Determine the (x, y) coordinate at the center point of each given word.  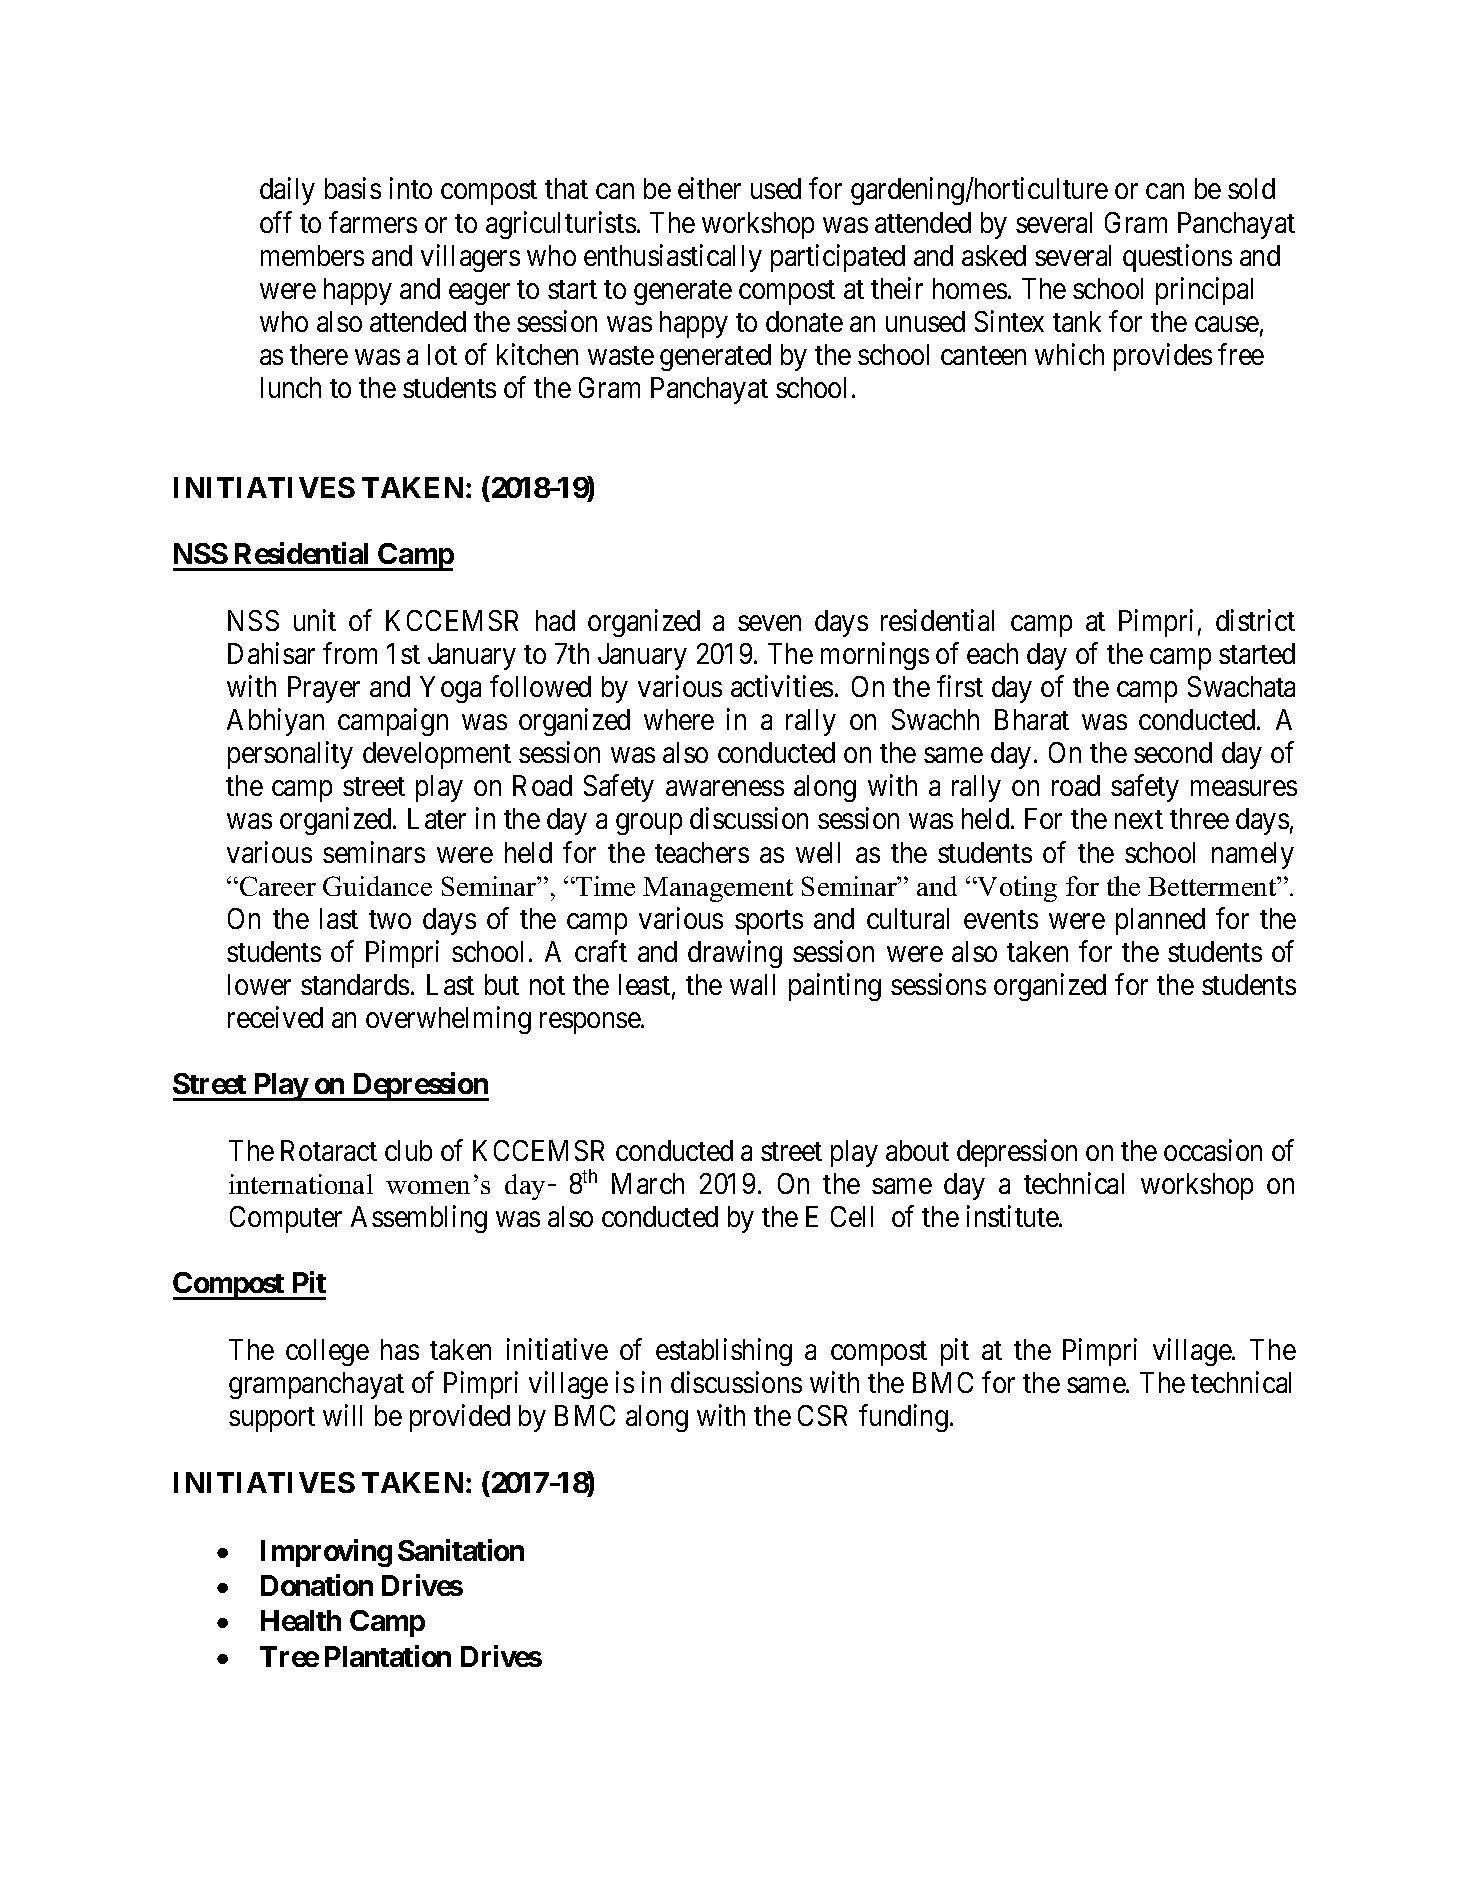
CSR (822, 1415)
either (709, 188)
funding (903, 1418)
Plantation (388, 1656)
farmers (373, 222)
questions (1177, 258)
